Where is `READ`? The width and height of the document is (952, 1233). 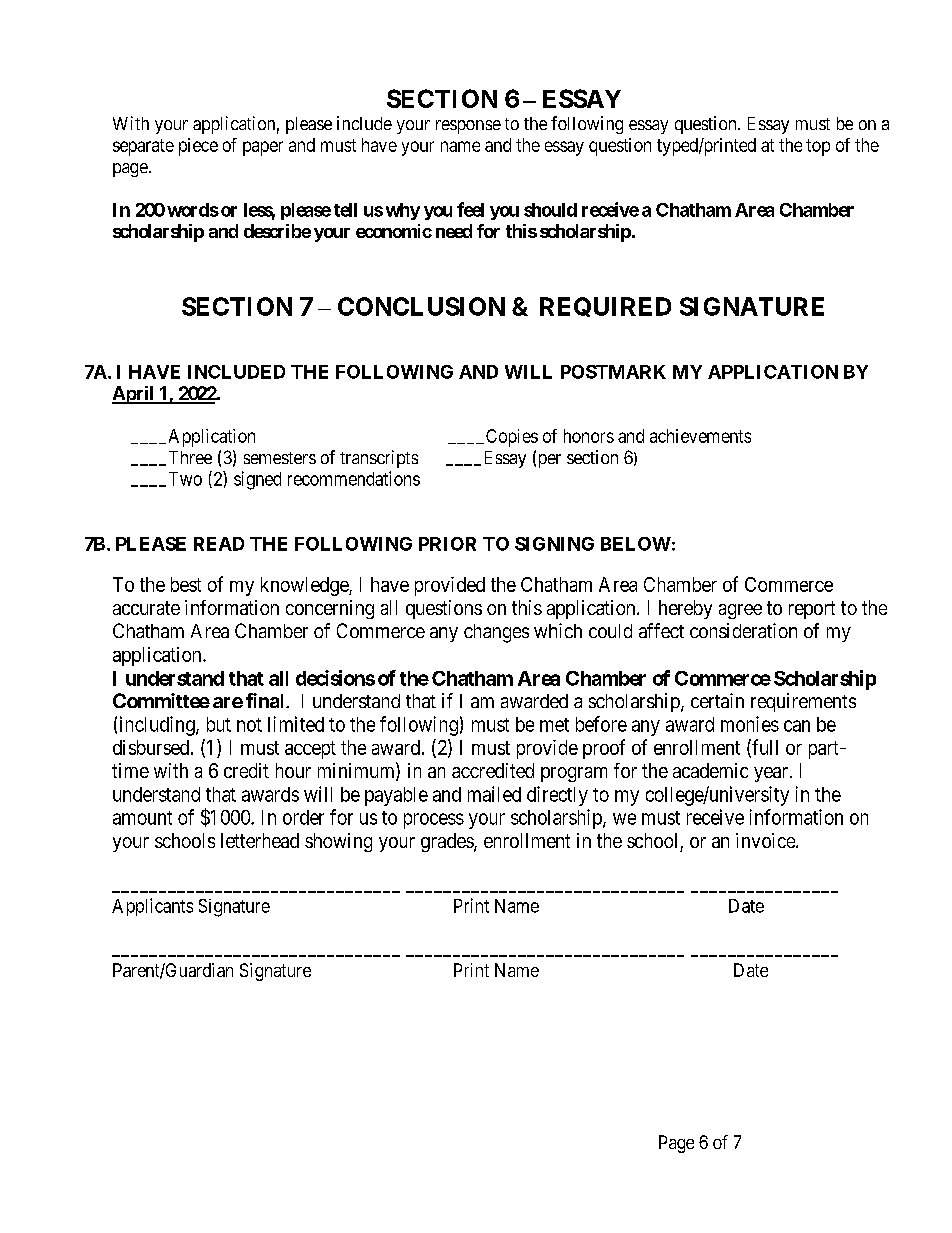 READ is located at coordinates (219, 544).
